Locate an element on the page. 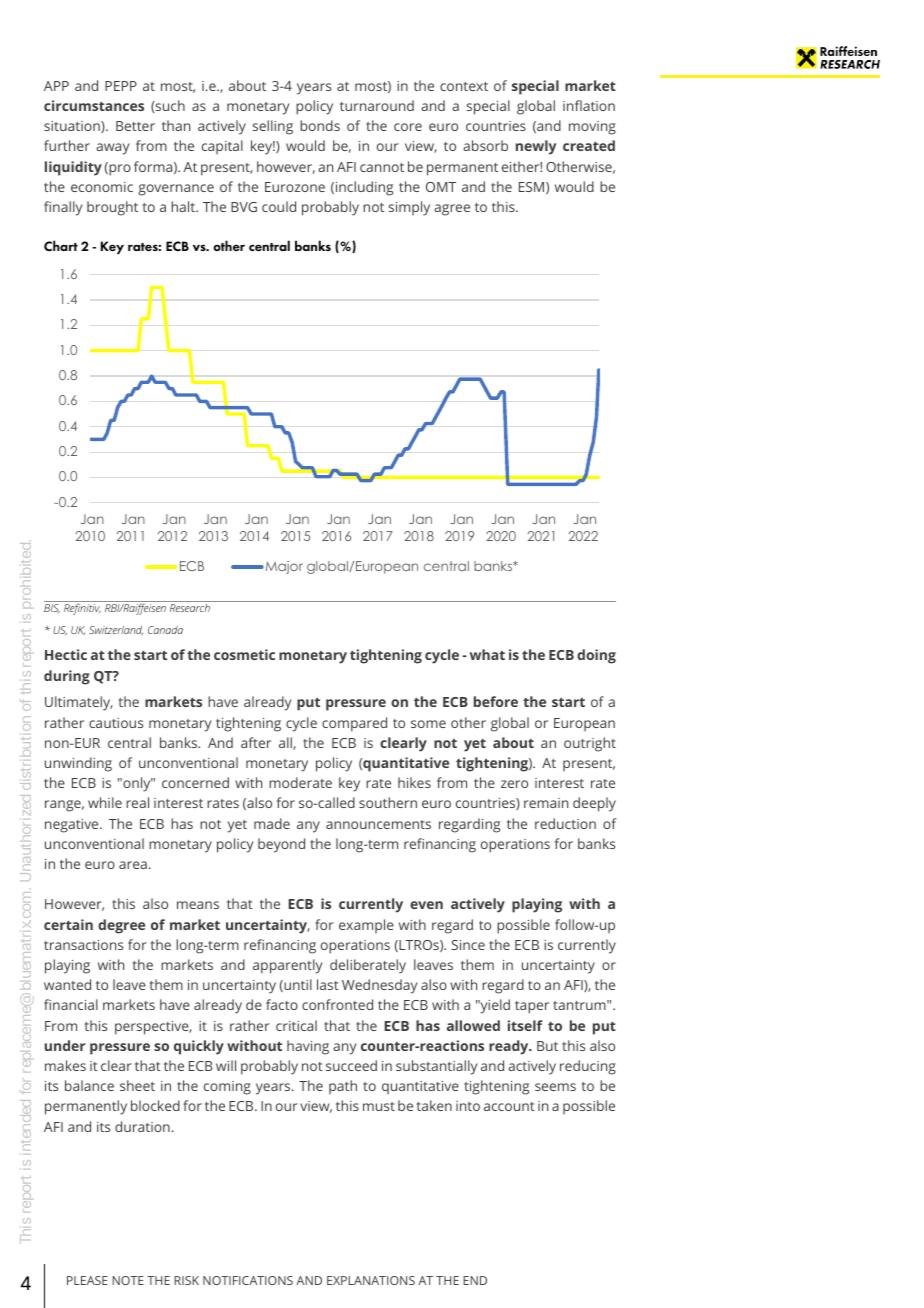 This document has width=924, height=1308. agree is located at coordinates (452, 210).
